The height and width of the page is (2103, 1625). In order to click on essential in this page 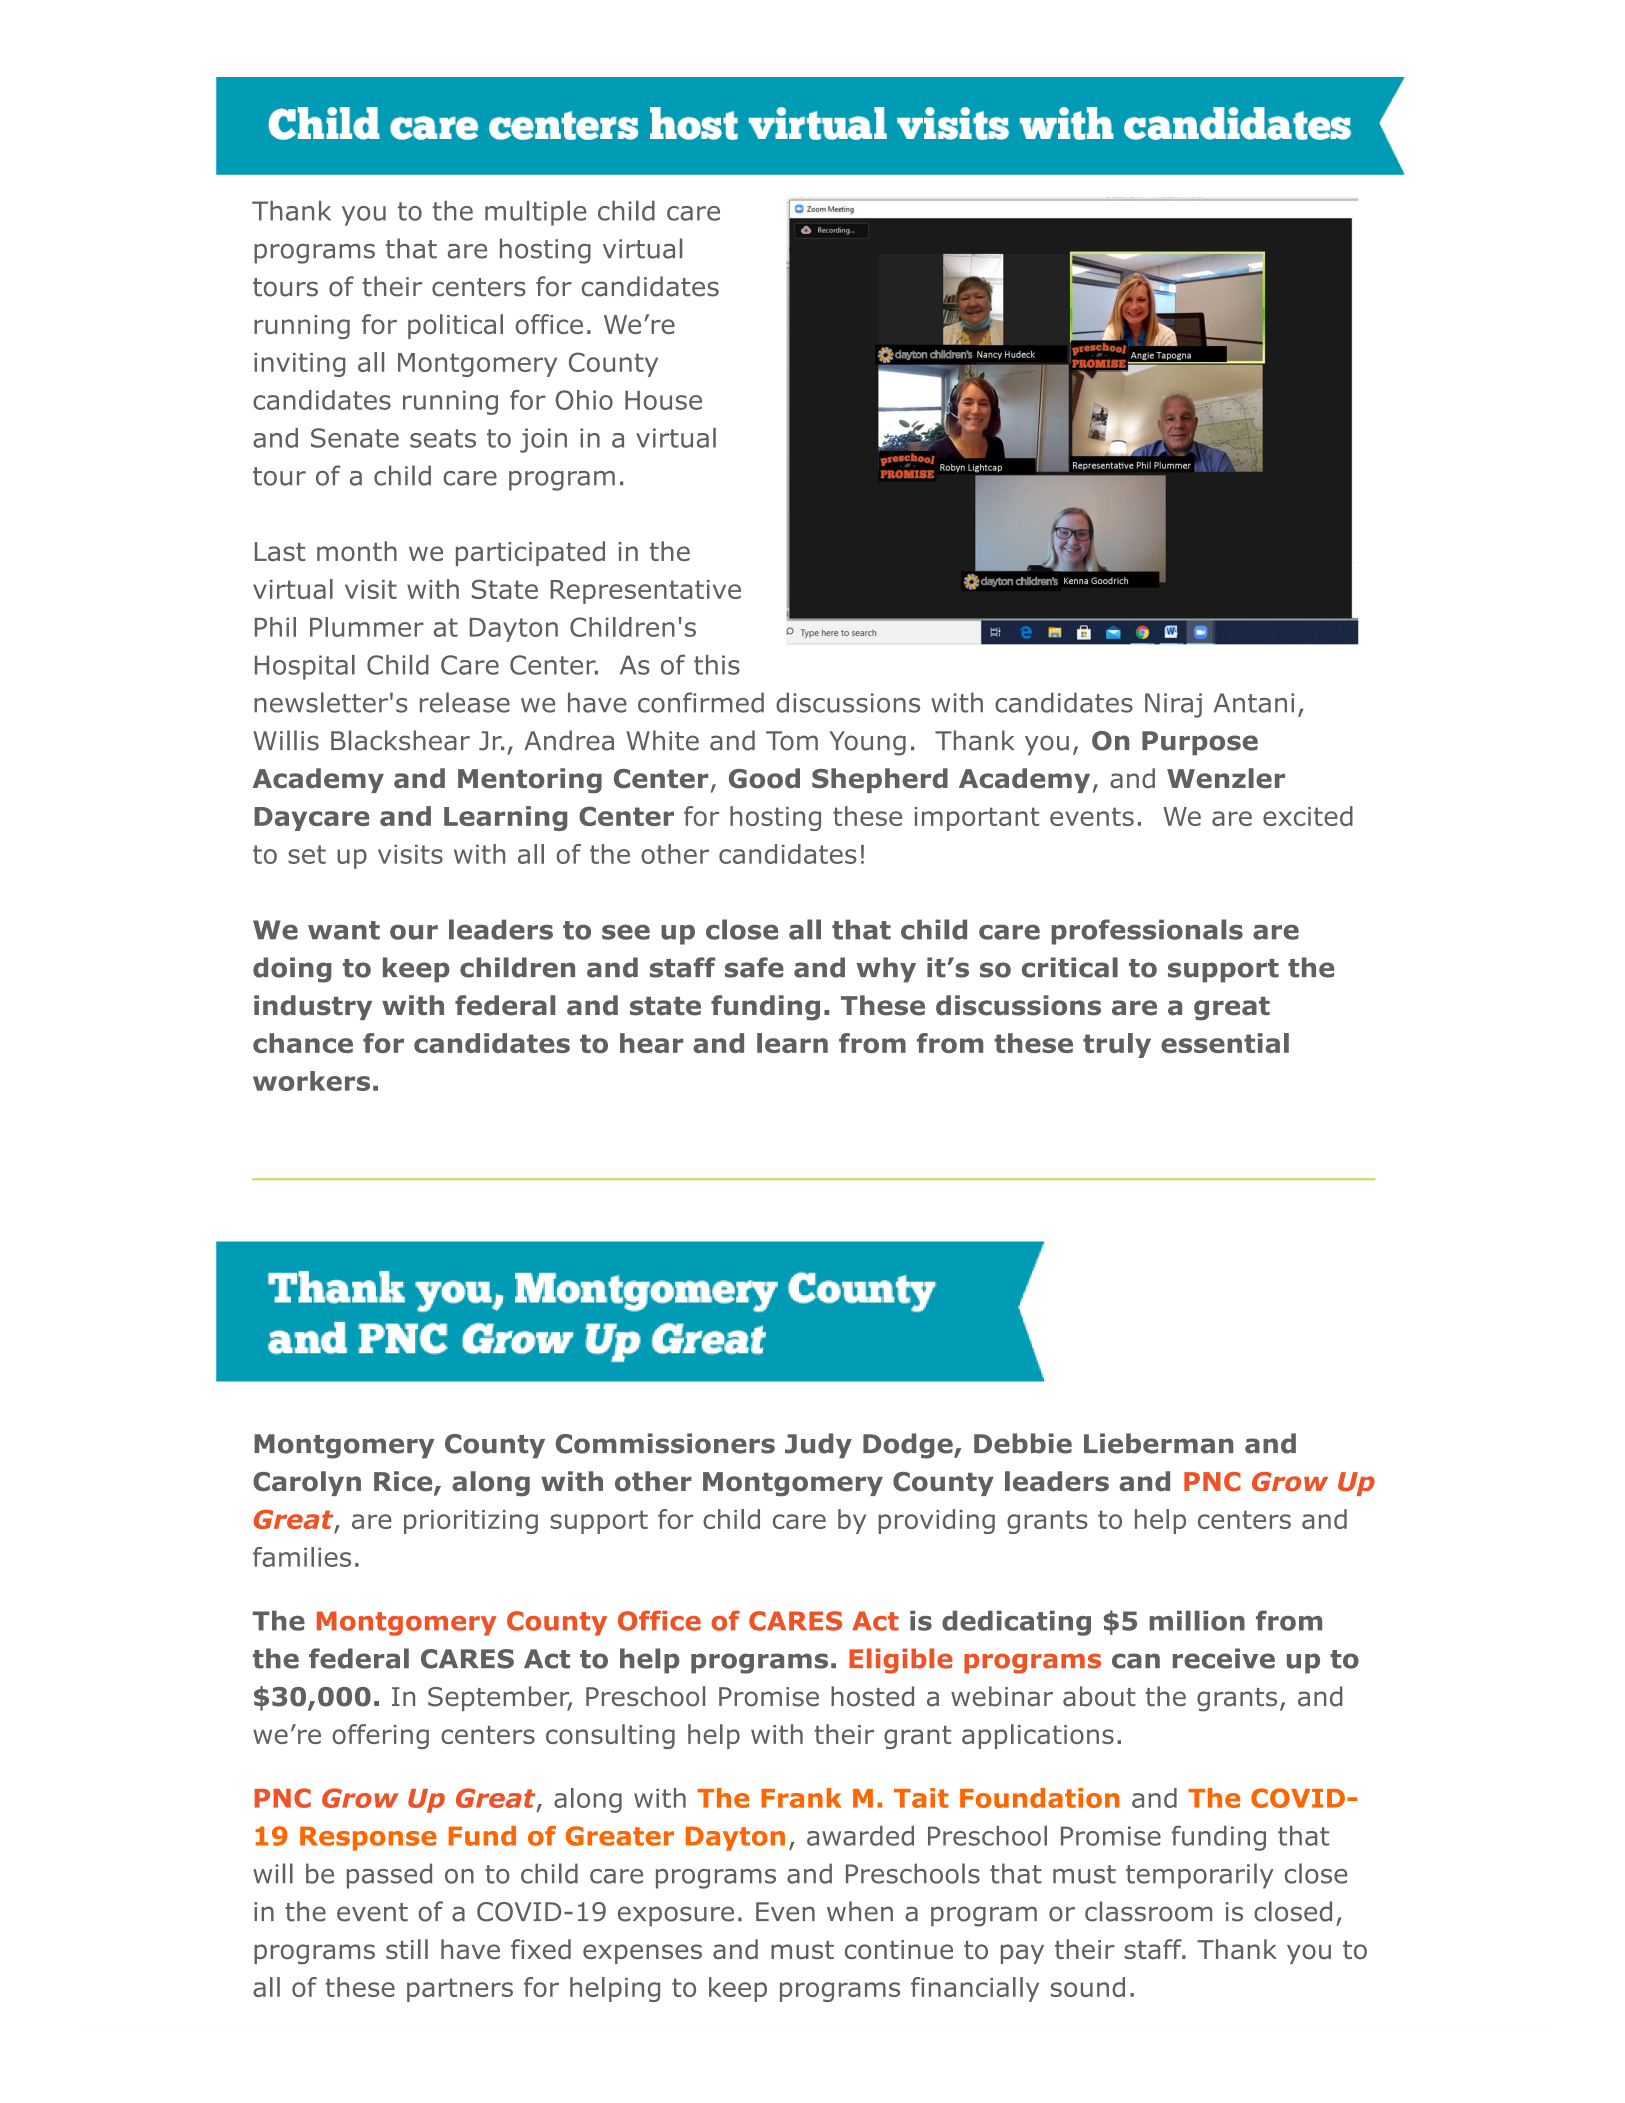, I will do `click(1225, 1043)`.
